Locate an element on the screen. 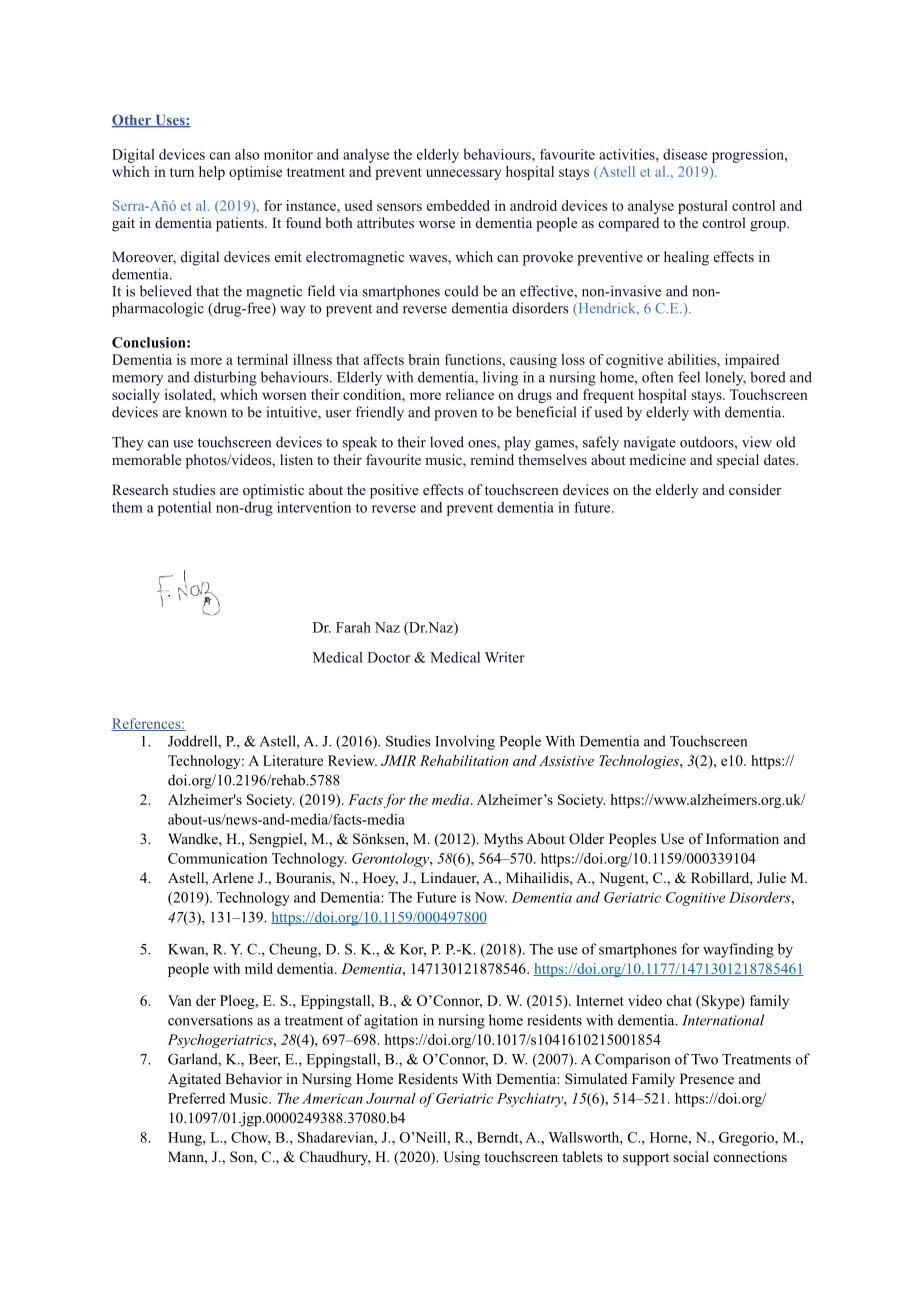 This screenshot has width=924, height=1308. unnecessary is located at coordinates (463, 174).
